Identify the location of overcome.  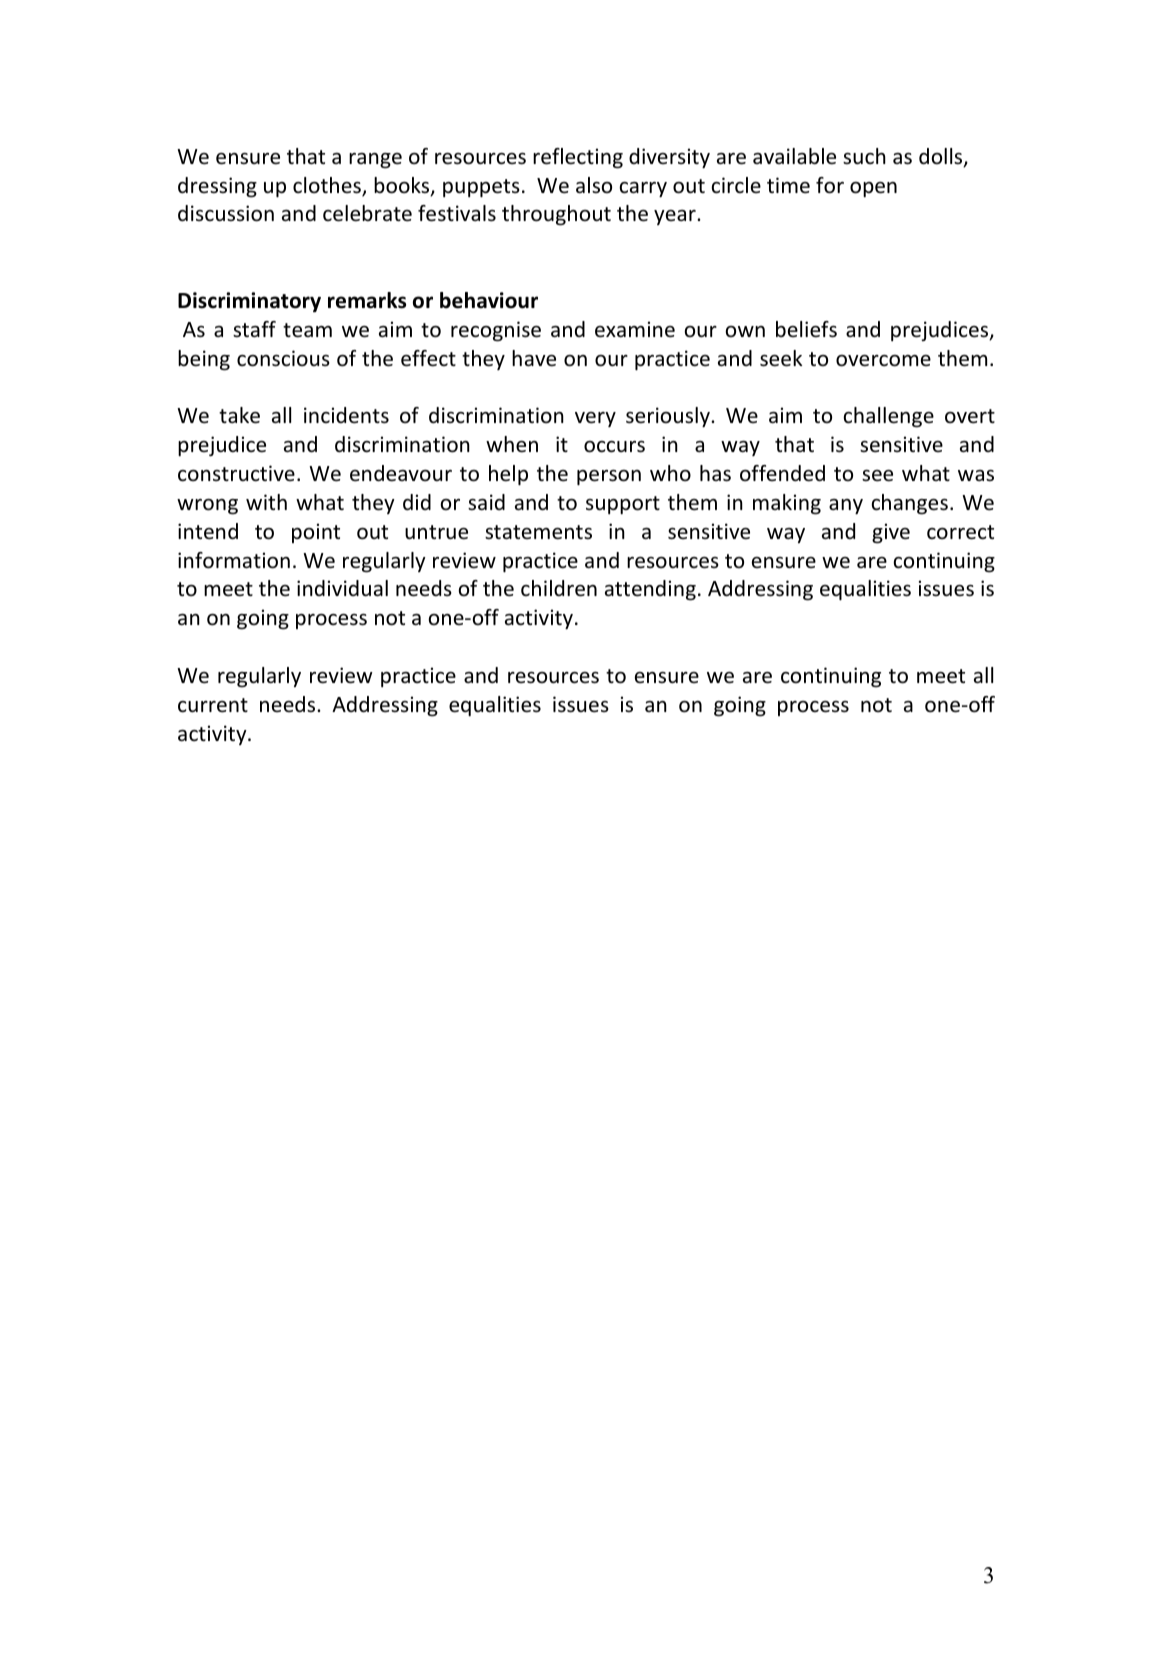
(883, 361).
